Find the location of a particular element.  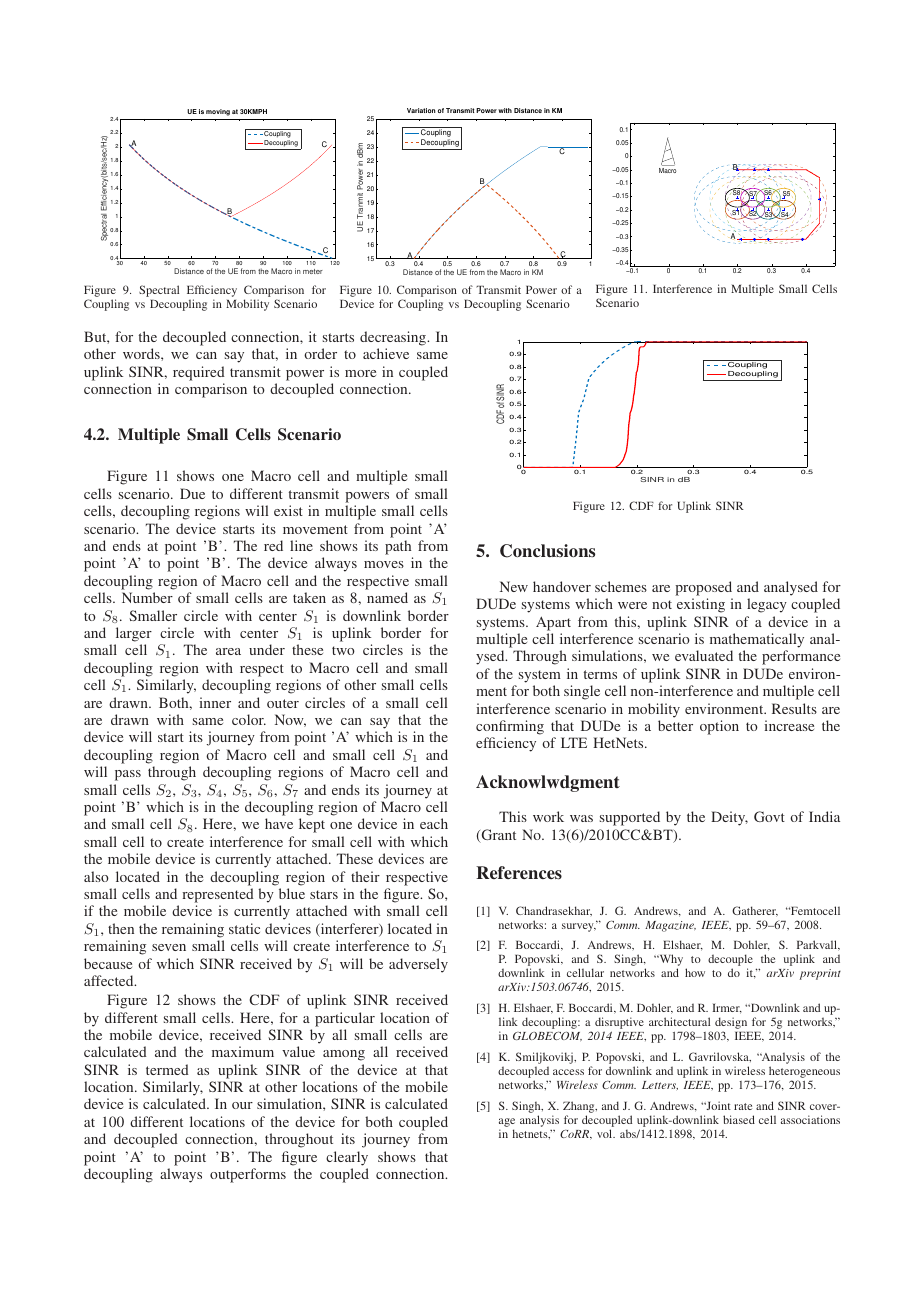

proposed is located at coordinates (703, 588).
